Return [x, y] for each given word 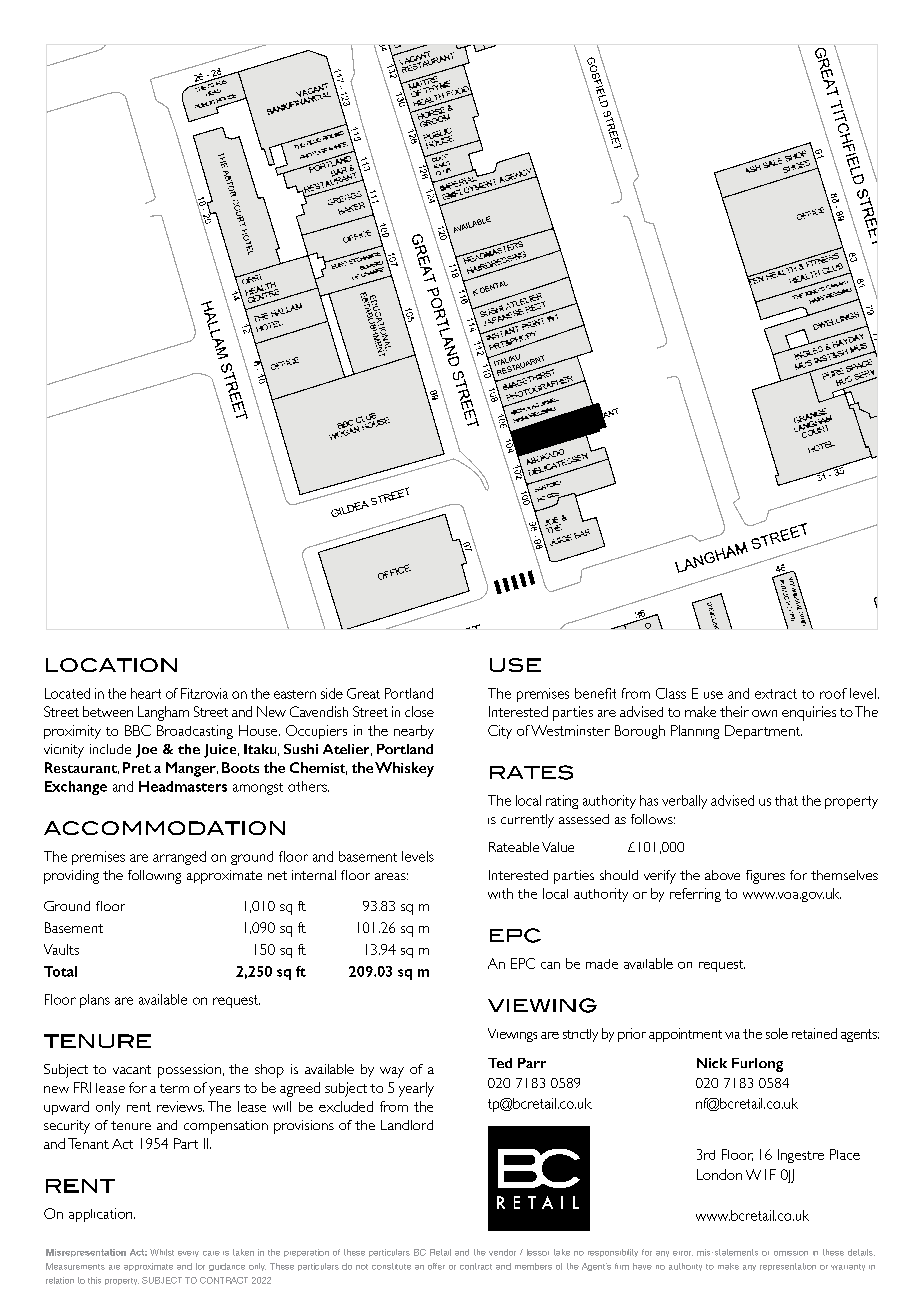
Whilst [162, 1252]
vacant [132, 1069]
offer [436, 1266]
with [500, 893]
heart [146, 693]
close [419, 711]
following [154, 877]
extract [776, 694]
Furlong [757, 1065]
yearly [416, 1089]
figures [765, 877]
